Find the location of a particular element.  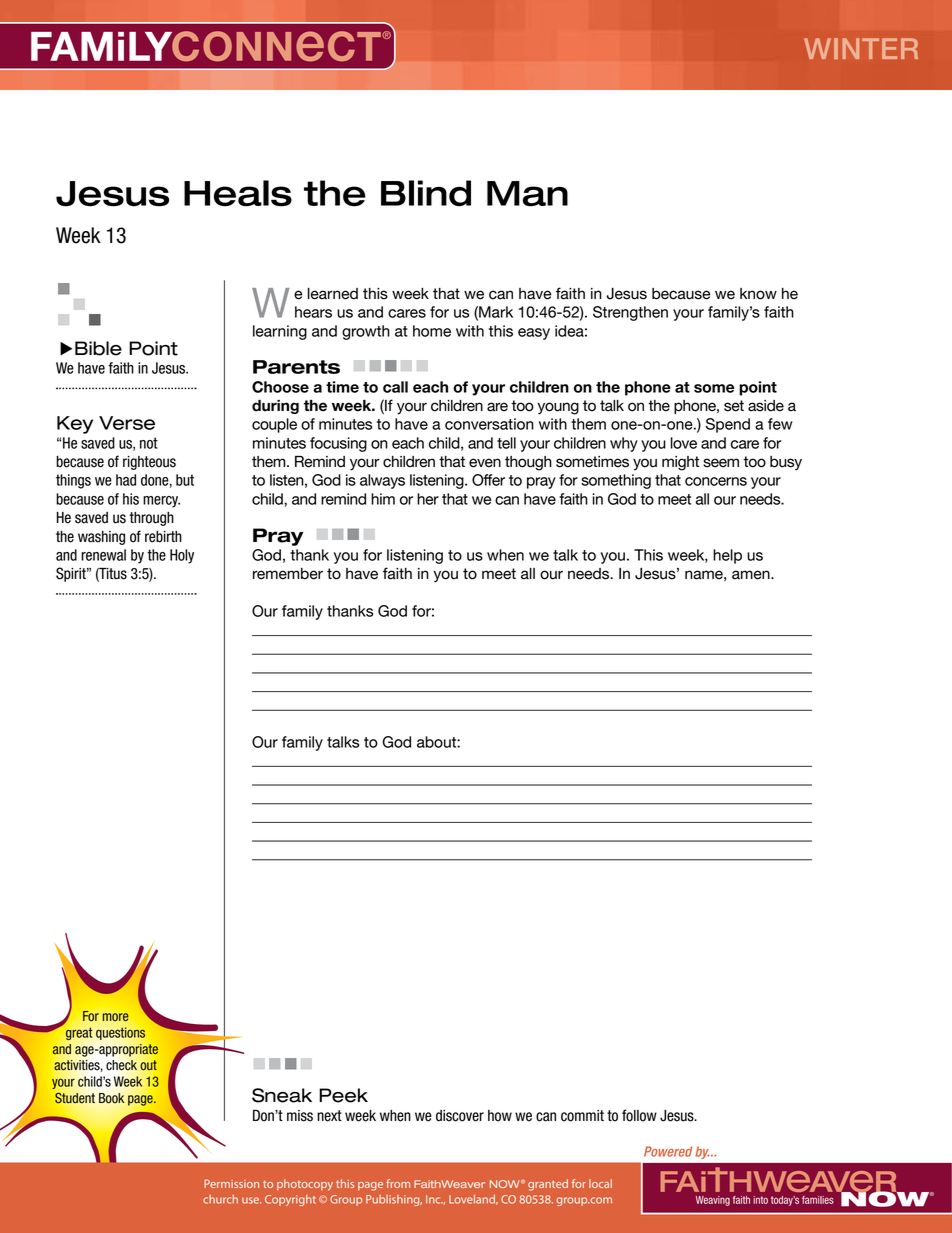

Powered is located at coordinates (668, 1151).
